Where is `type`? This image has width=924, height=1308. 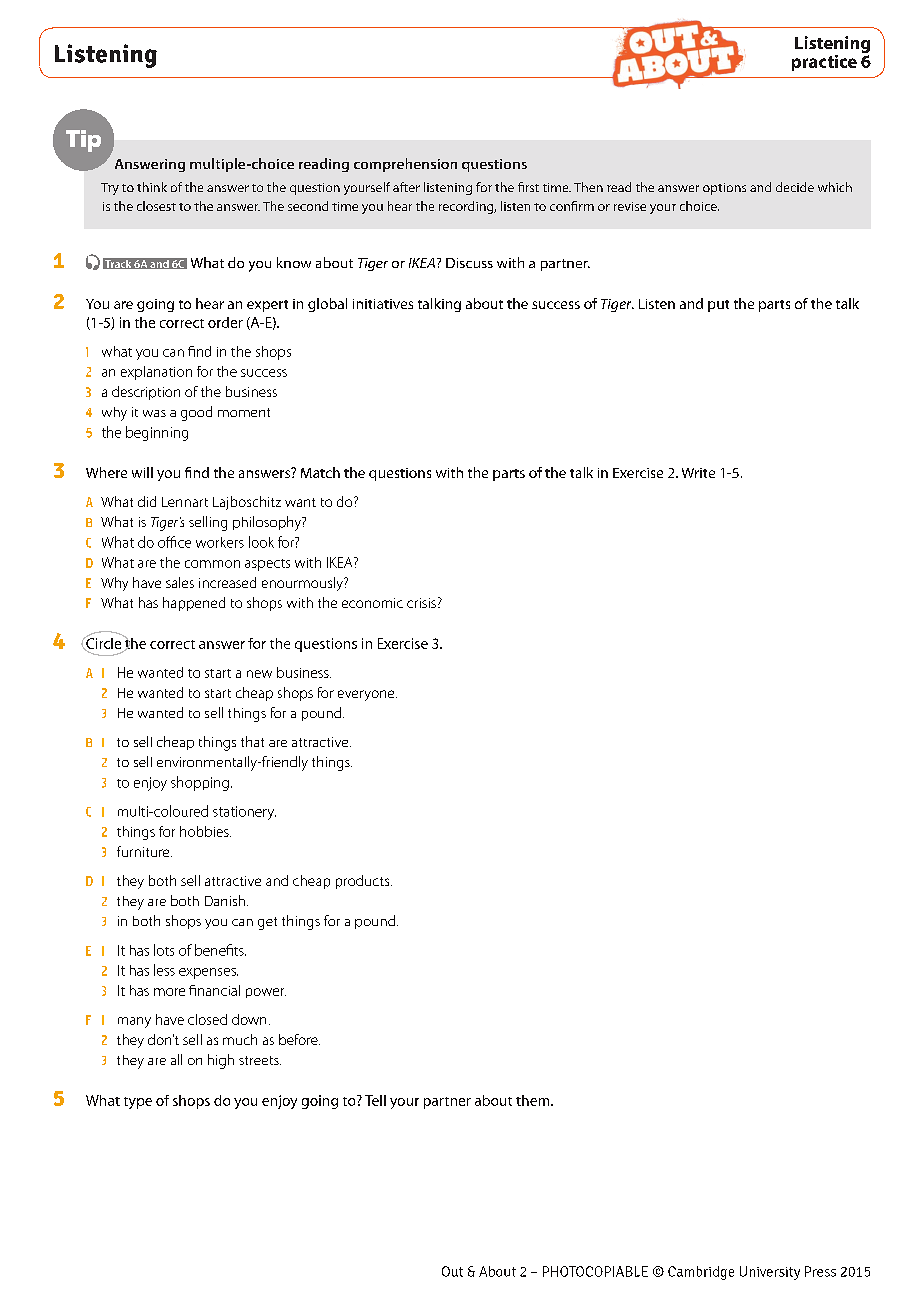
type is located at coordinates (138, 1103).
